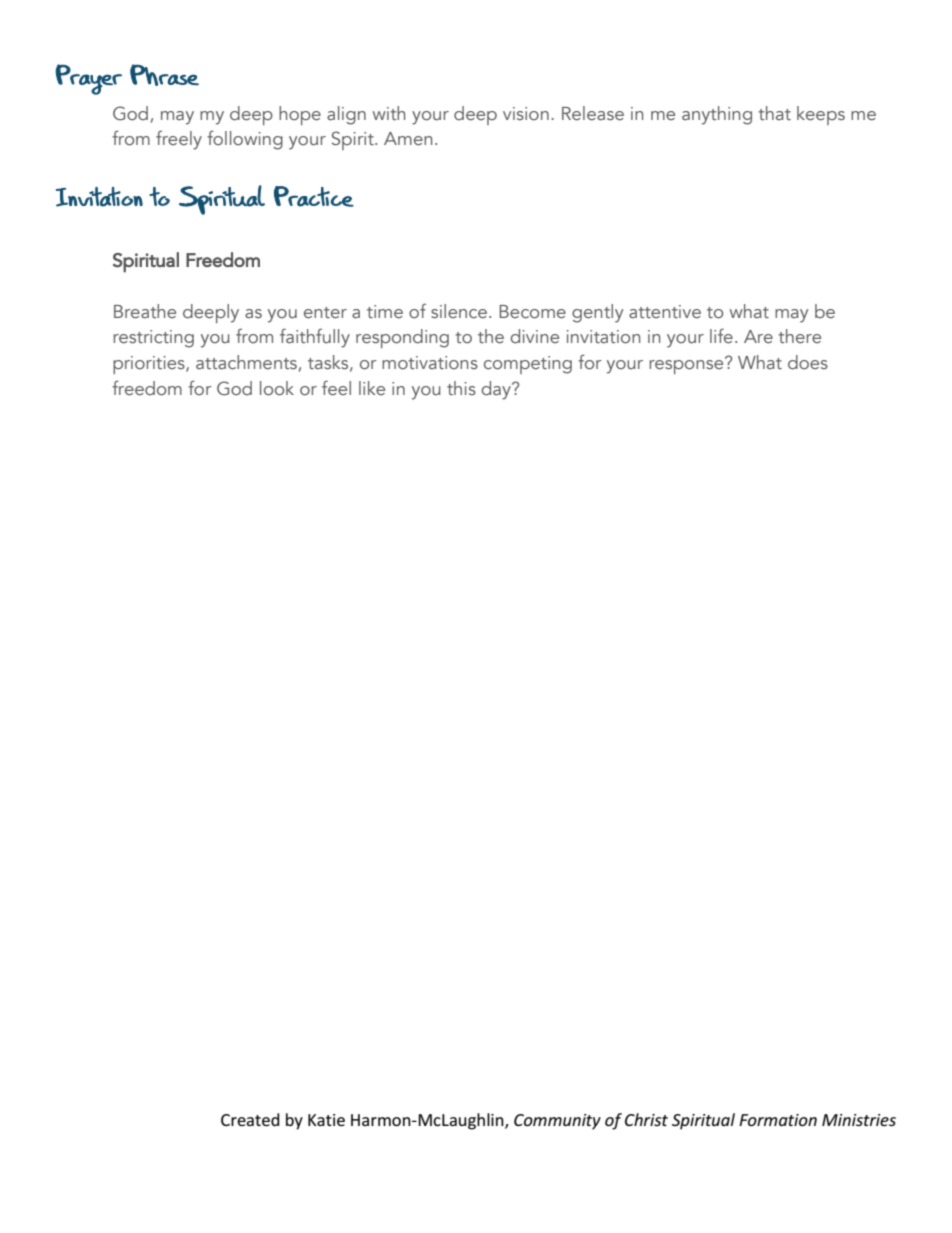 The height and width of the screenshot is (1233, 952). I want to click on does, so click(808, 362).
